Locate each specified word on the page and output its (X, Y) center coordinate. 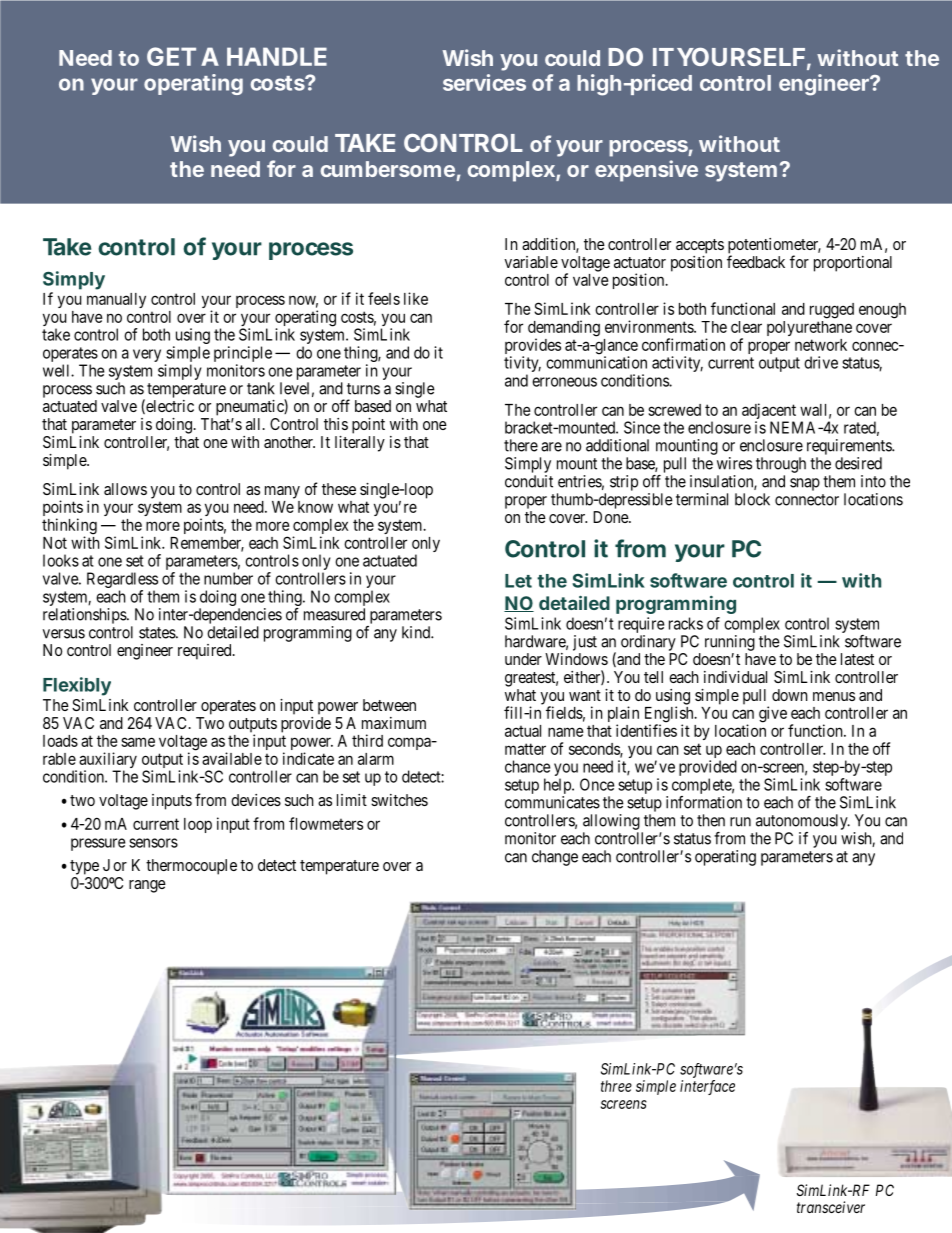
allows (125, 489)
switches (399, 800)
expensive (646, 171)
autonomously (803, 822)
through (781, 465)
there (521, 445)
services (484, 82)
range (147, 886)
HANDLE (277, 56)
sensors (153, 843)
